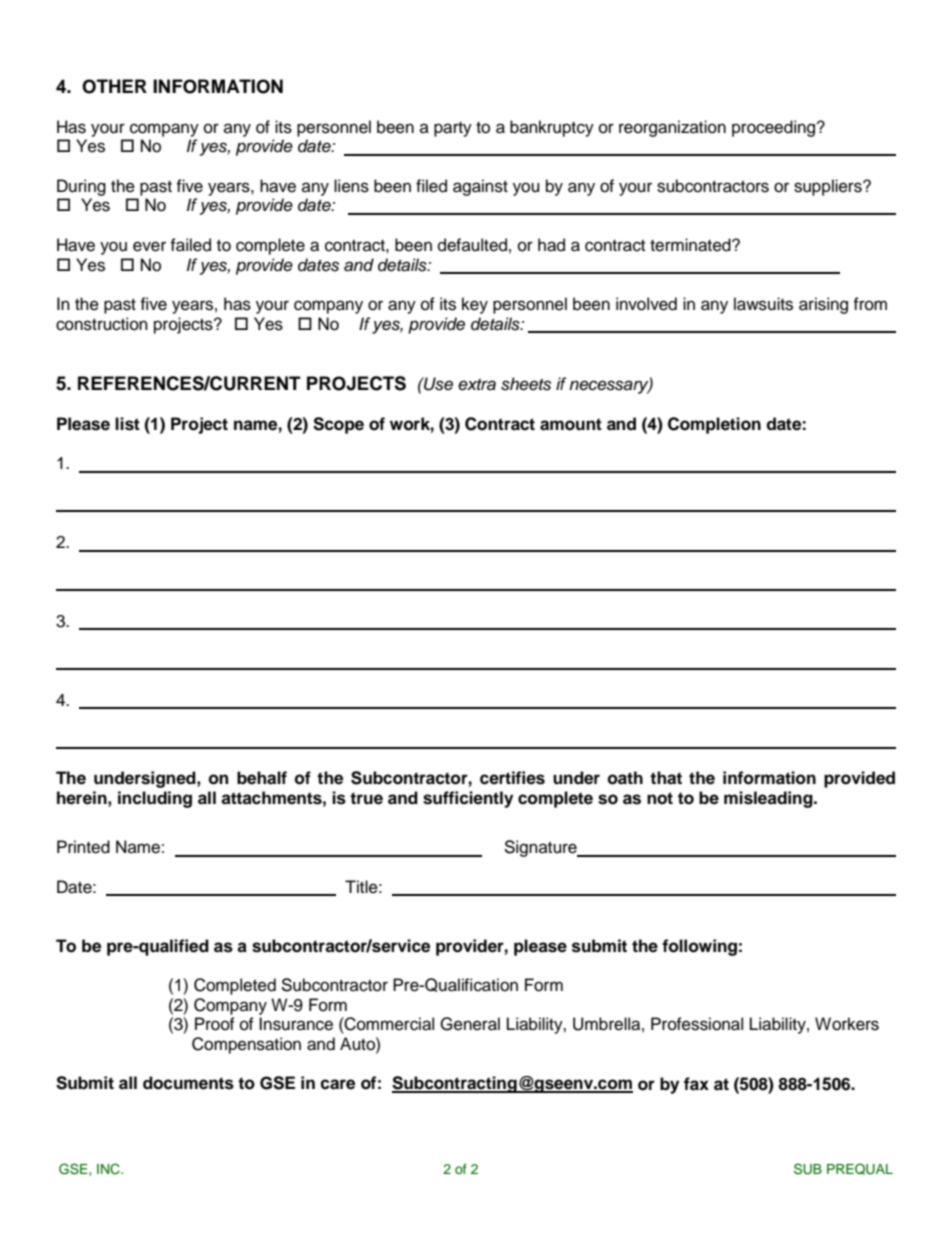 The width and height of the document is (952, 1233). I want to click on misleading, so click(769, 799).
